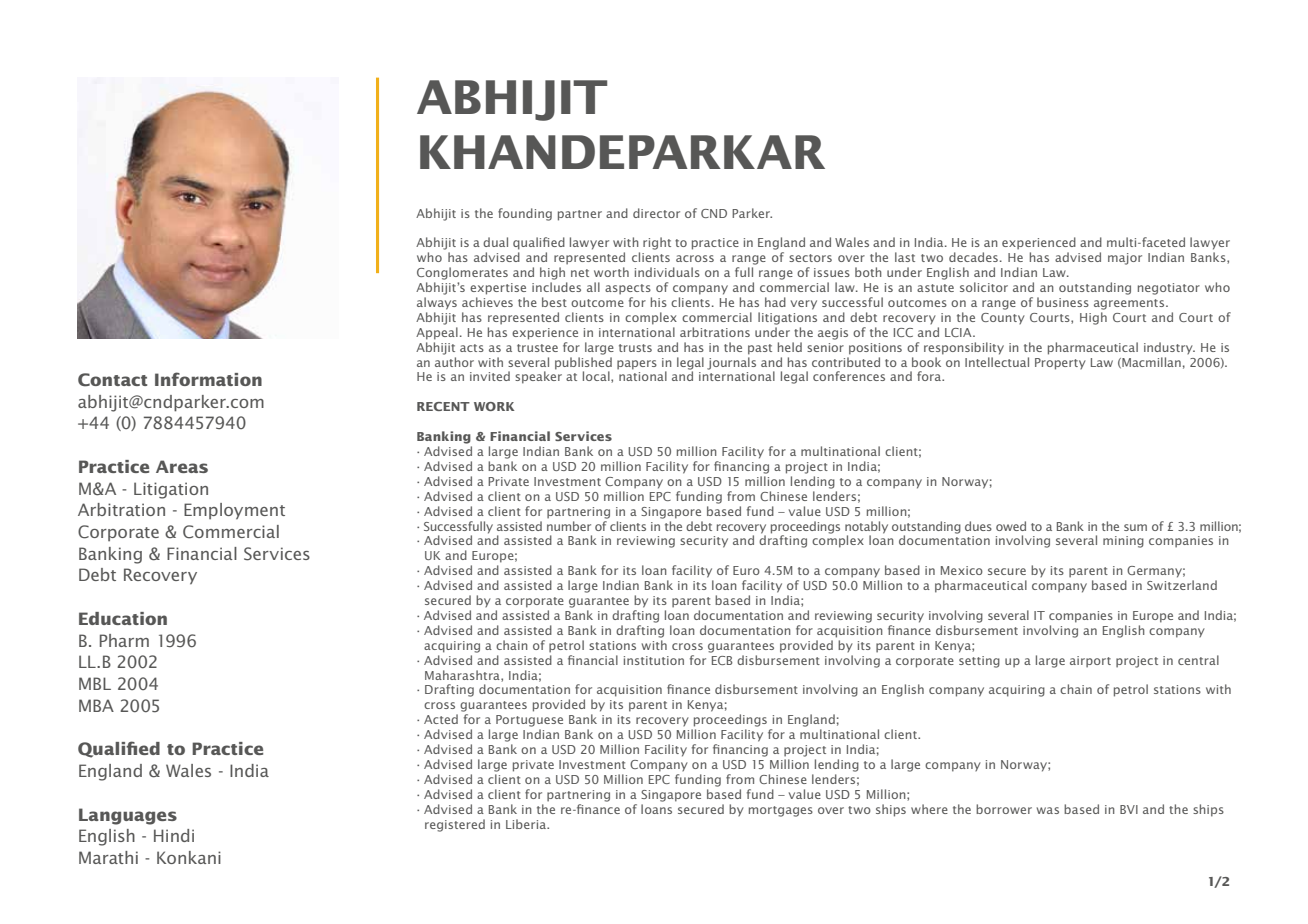  What do you see at coordinates (1060, 364) in the screenshot?
I see `Property` at bounding box center [1060, 364].
